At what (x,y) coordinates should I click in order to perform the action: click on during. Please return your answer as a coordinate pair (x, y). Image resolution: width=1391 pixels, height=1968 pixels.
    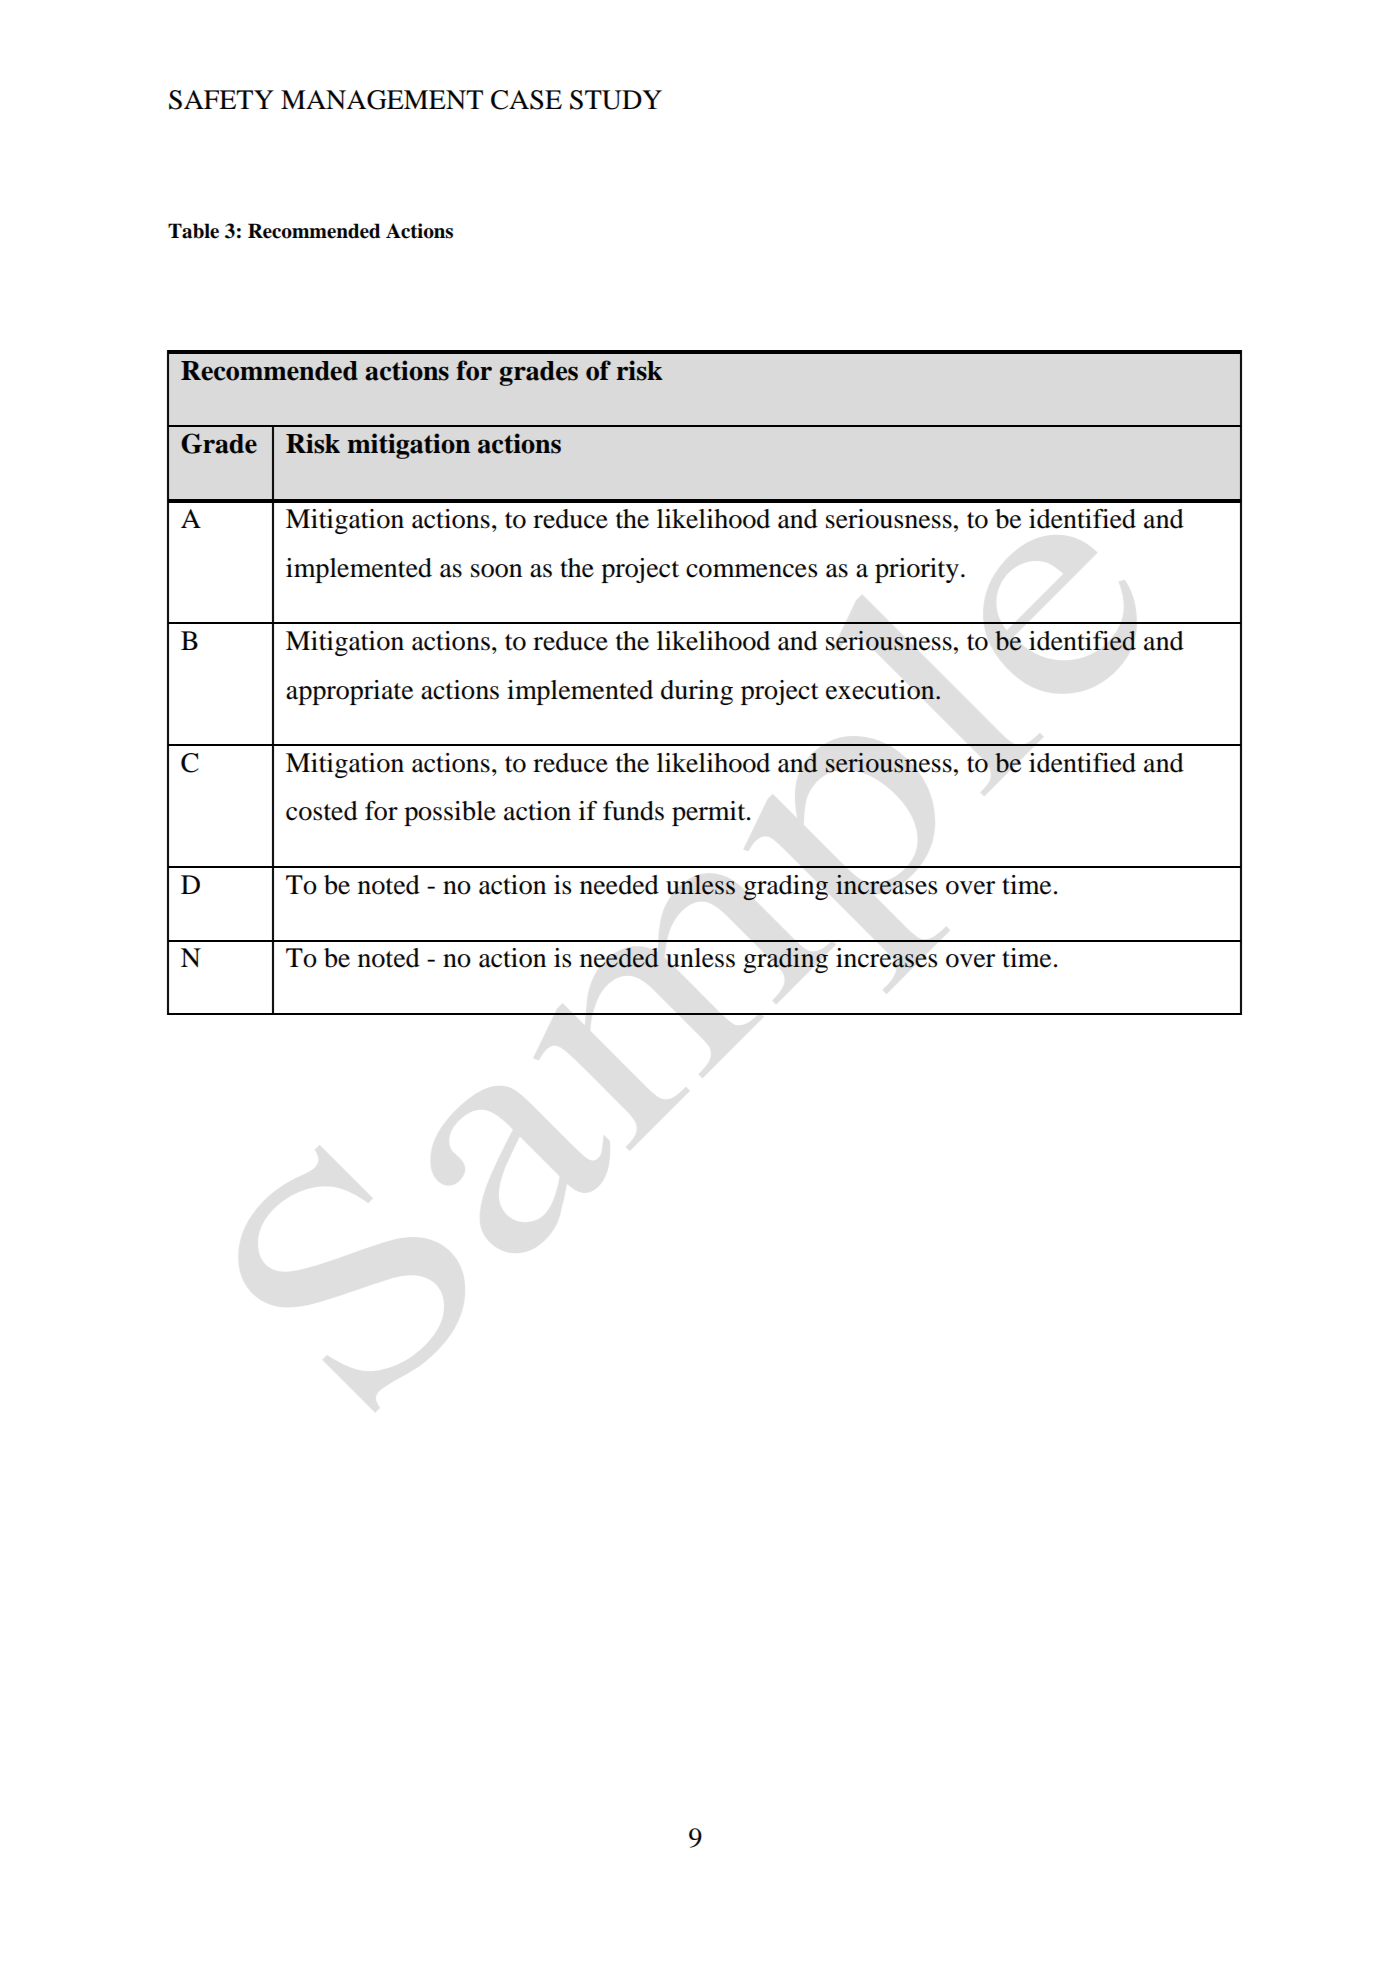
    Looking at the image, I should click on (697, 692).
